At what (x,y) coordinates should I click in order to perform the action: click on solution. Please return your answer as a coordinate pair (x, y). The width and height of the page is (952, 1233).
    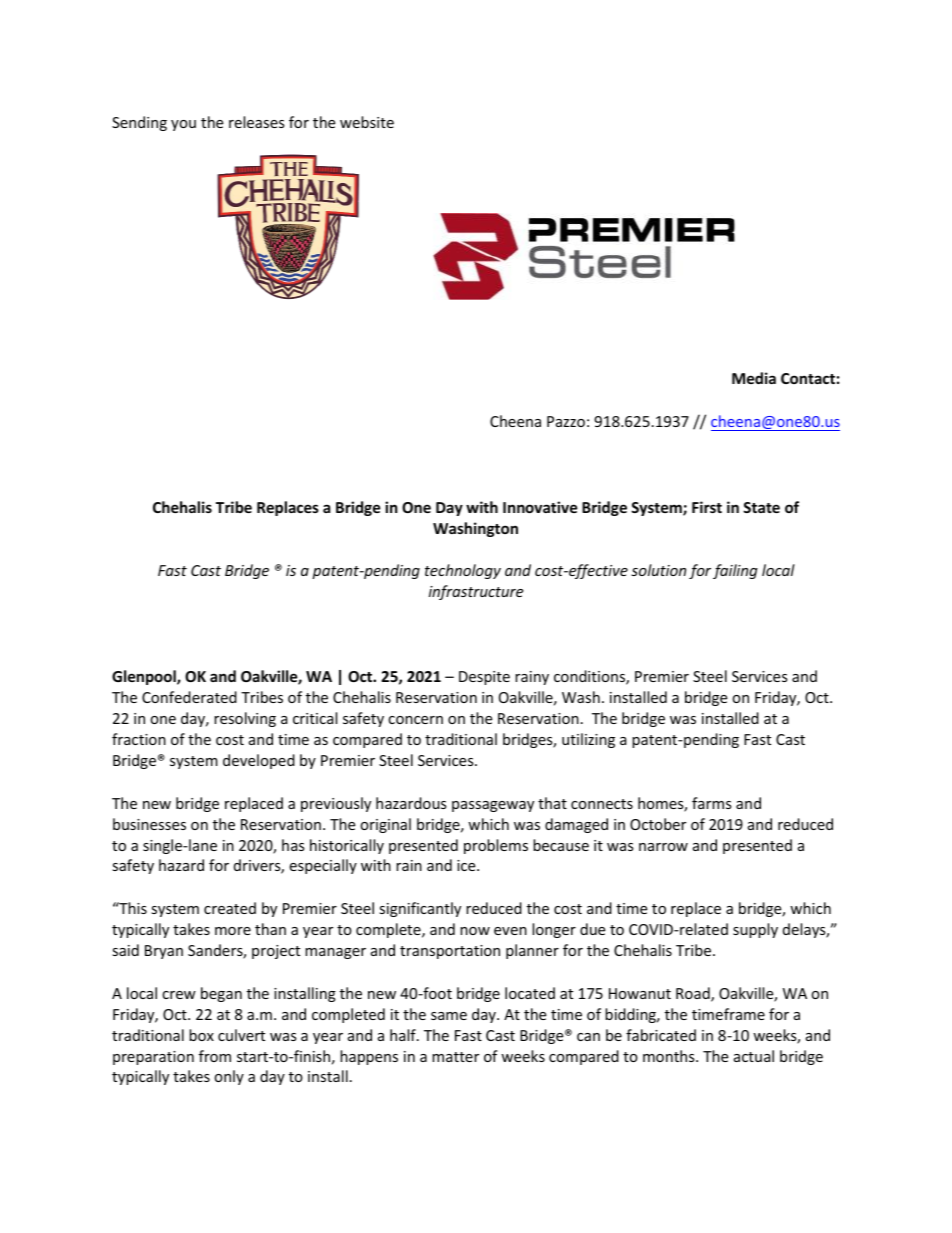
    Looking at the image, I should click on (658, 570).
